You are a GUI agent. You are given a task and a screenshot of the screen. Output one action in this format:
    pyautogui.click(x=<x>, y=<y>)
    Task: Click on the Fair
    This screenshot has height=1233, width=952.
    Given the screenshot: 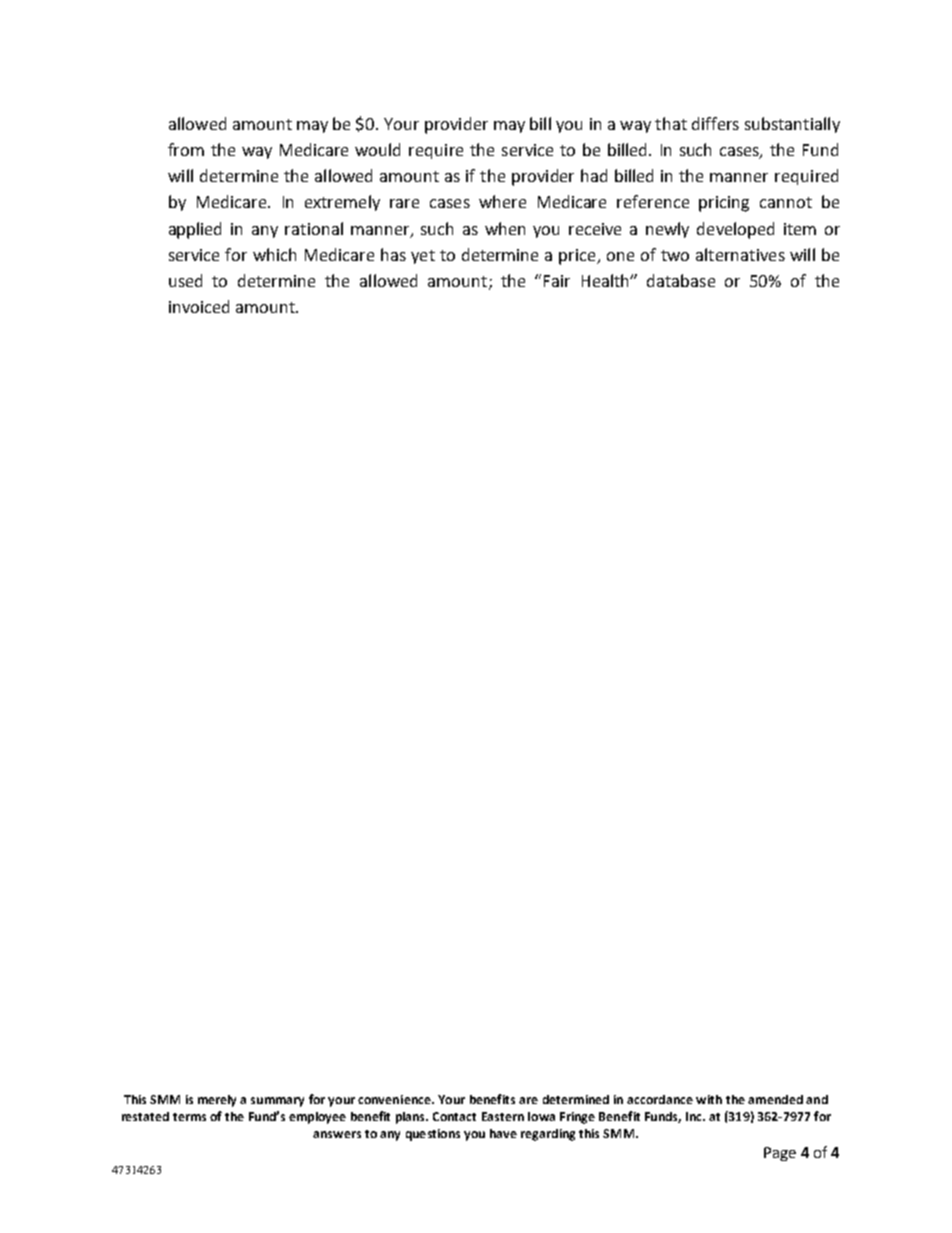 What is the action you would take?
    pyautogui.click(x=557, y=281)
